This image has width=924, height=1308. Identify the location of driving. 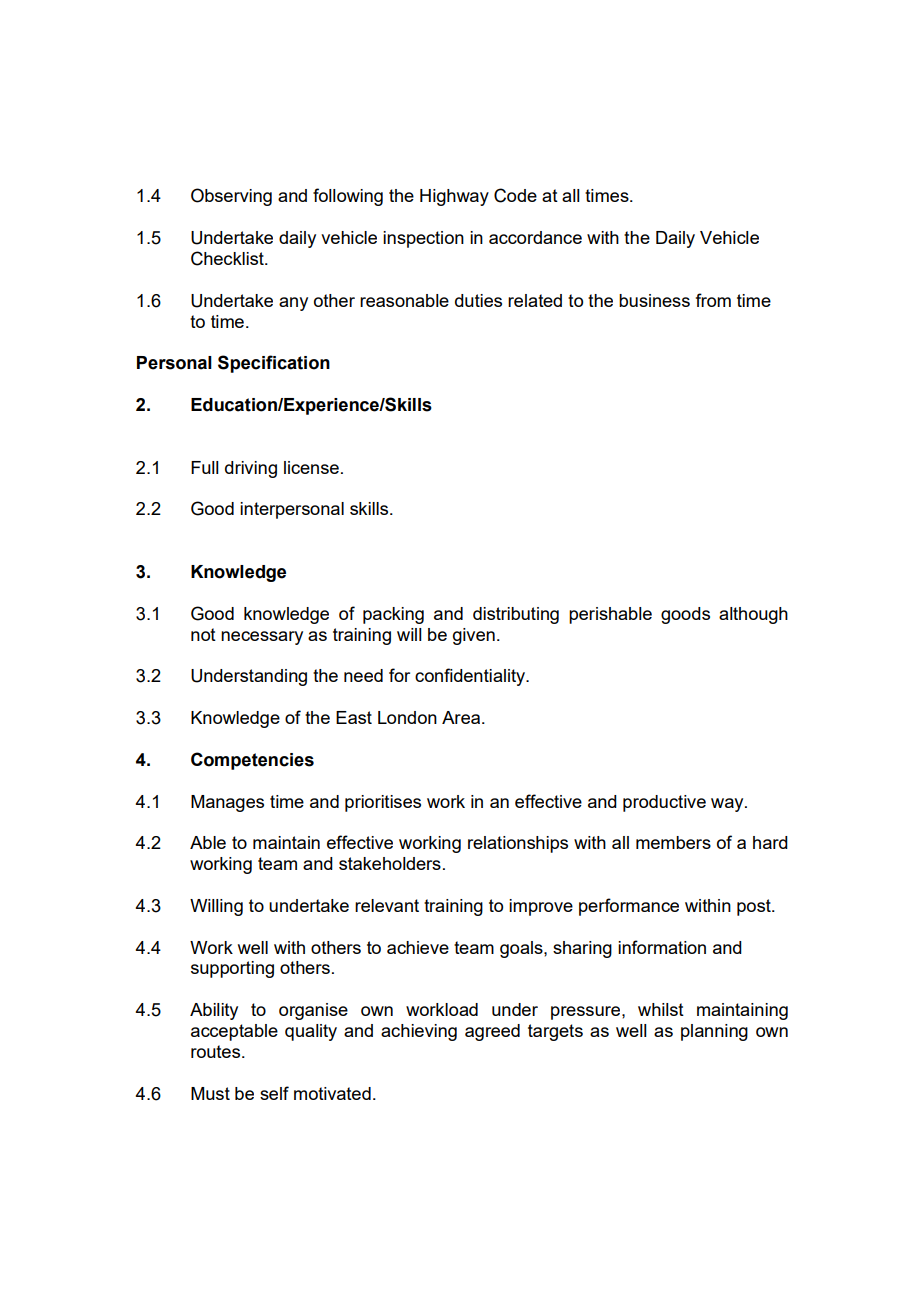
(251, 469).
